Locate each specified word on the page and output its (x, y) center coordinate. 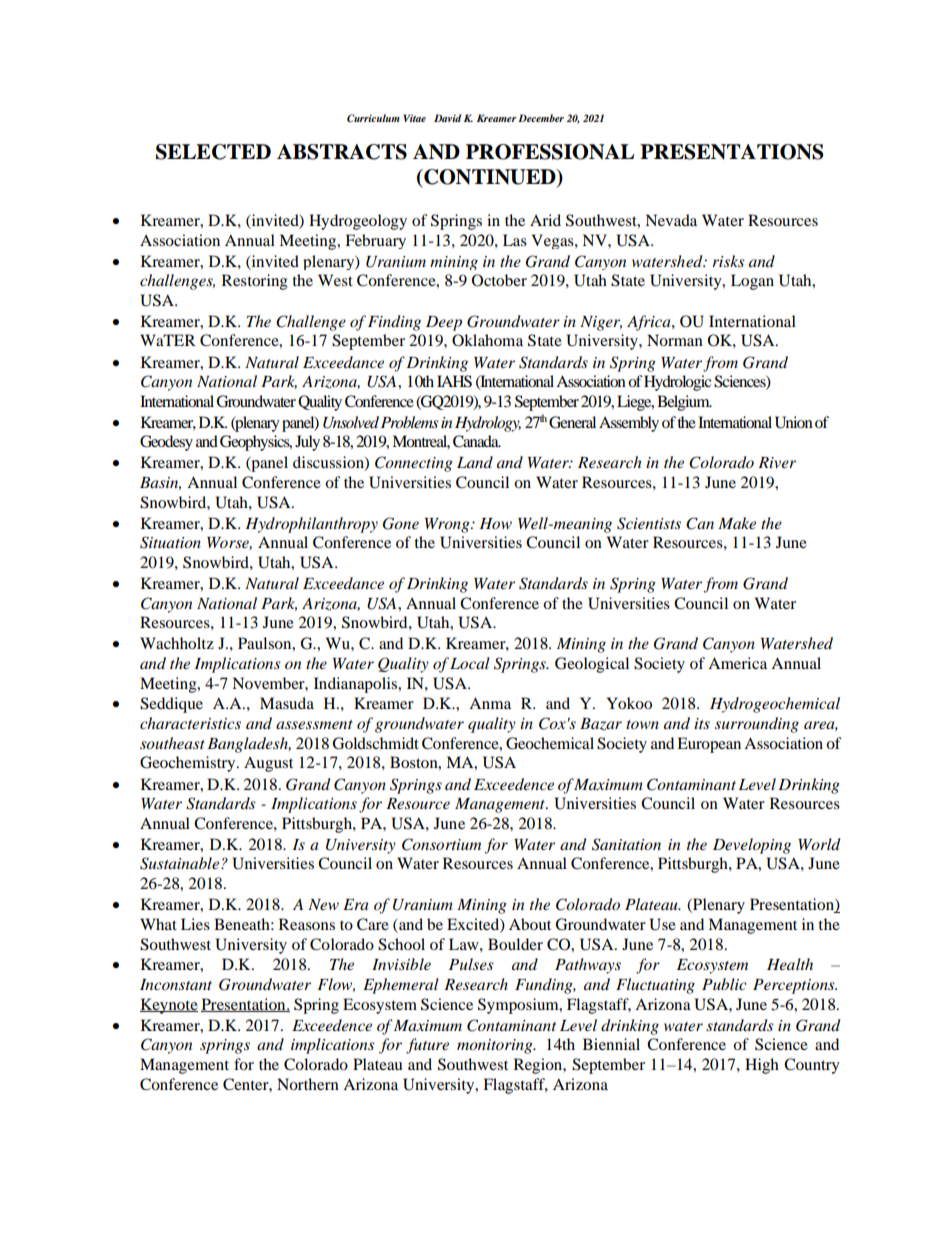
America (737, 663)
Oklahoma (487, 340)
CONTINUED (490, 178)
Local (470, 663)
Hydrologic (677, 383)
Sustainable (181, 863)
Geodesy (166, 443)
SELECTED (213, 152)
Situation (170, 542)
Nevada (671, 220)
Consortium (441, 844)
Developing (752, 846)
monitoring (496, 1046)
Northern (308, 1084)
